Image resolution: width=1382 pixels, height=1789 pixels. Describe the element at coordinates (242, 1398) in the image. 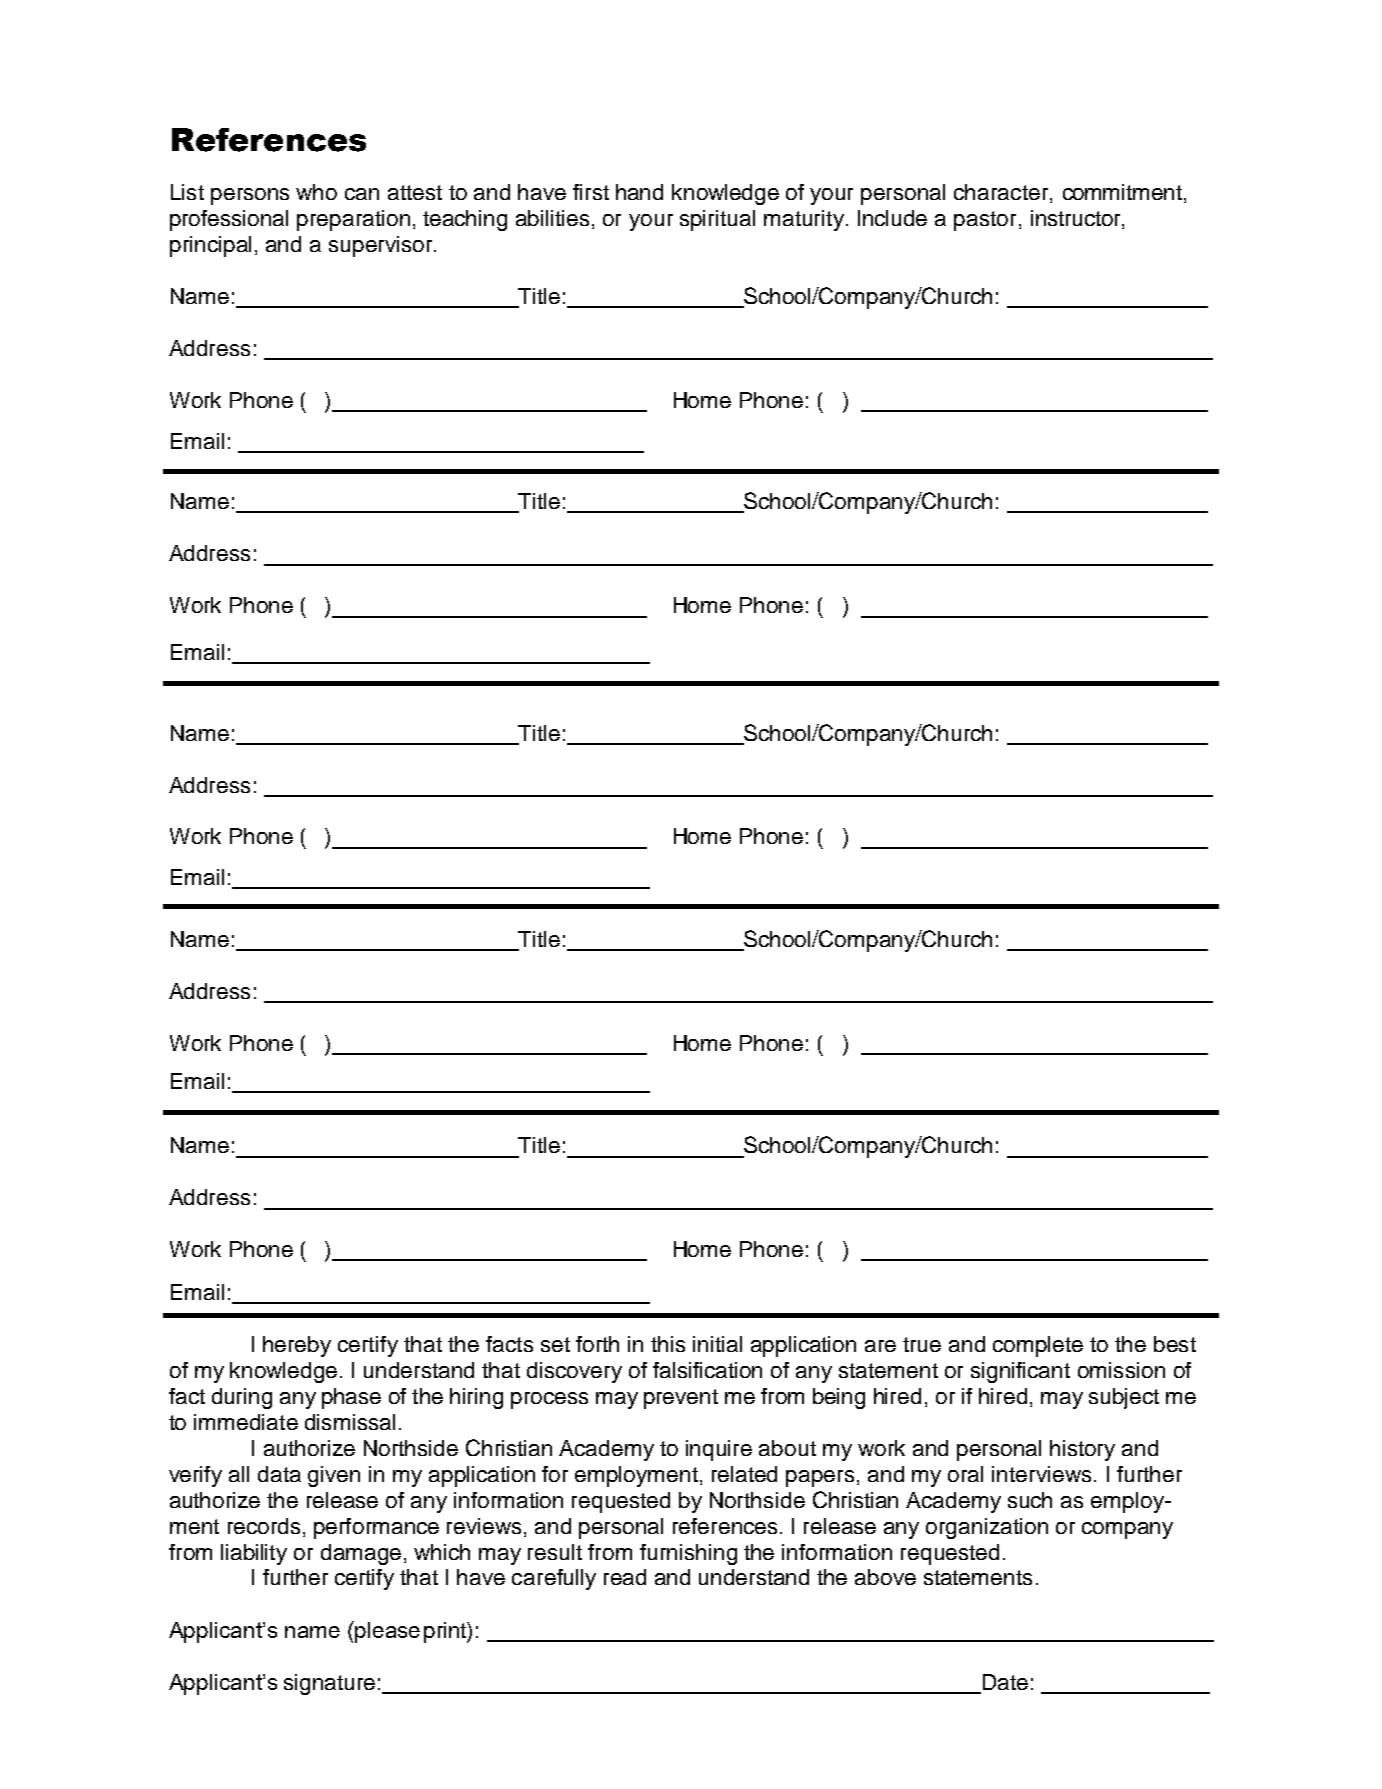

I see `during` at that location.
